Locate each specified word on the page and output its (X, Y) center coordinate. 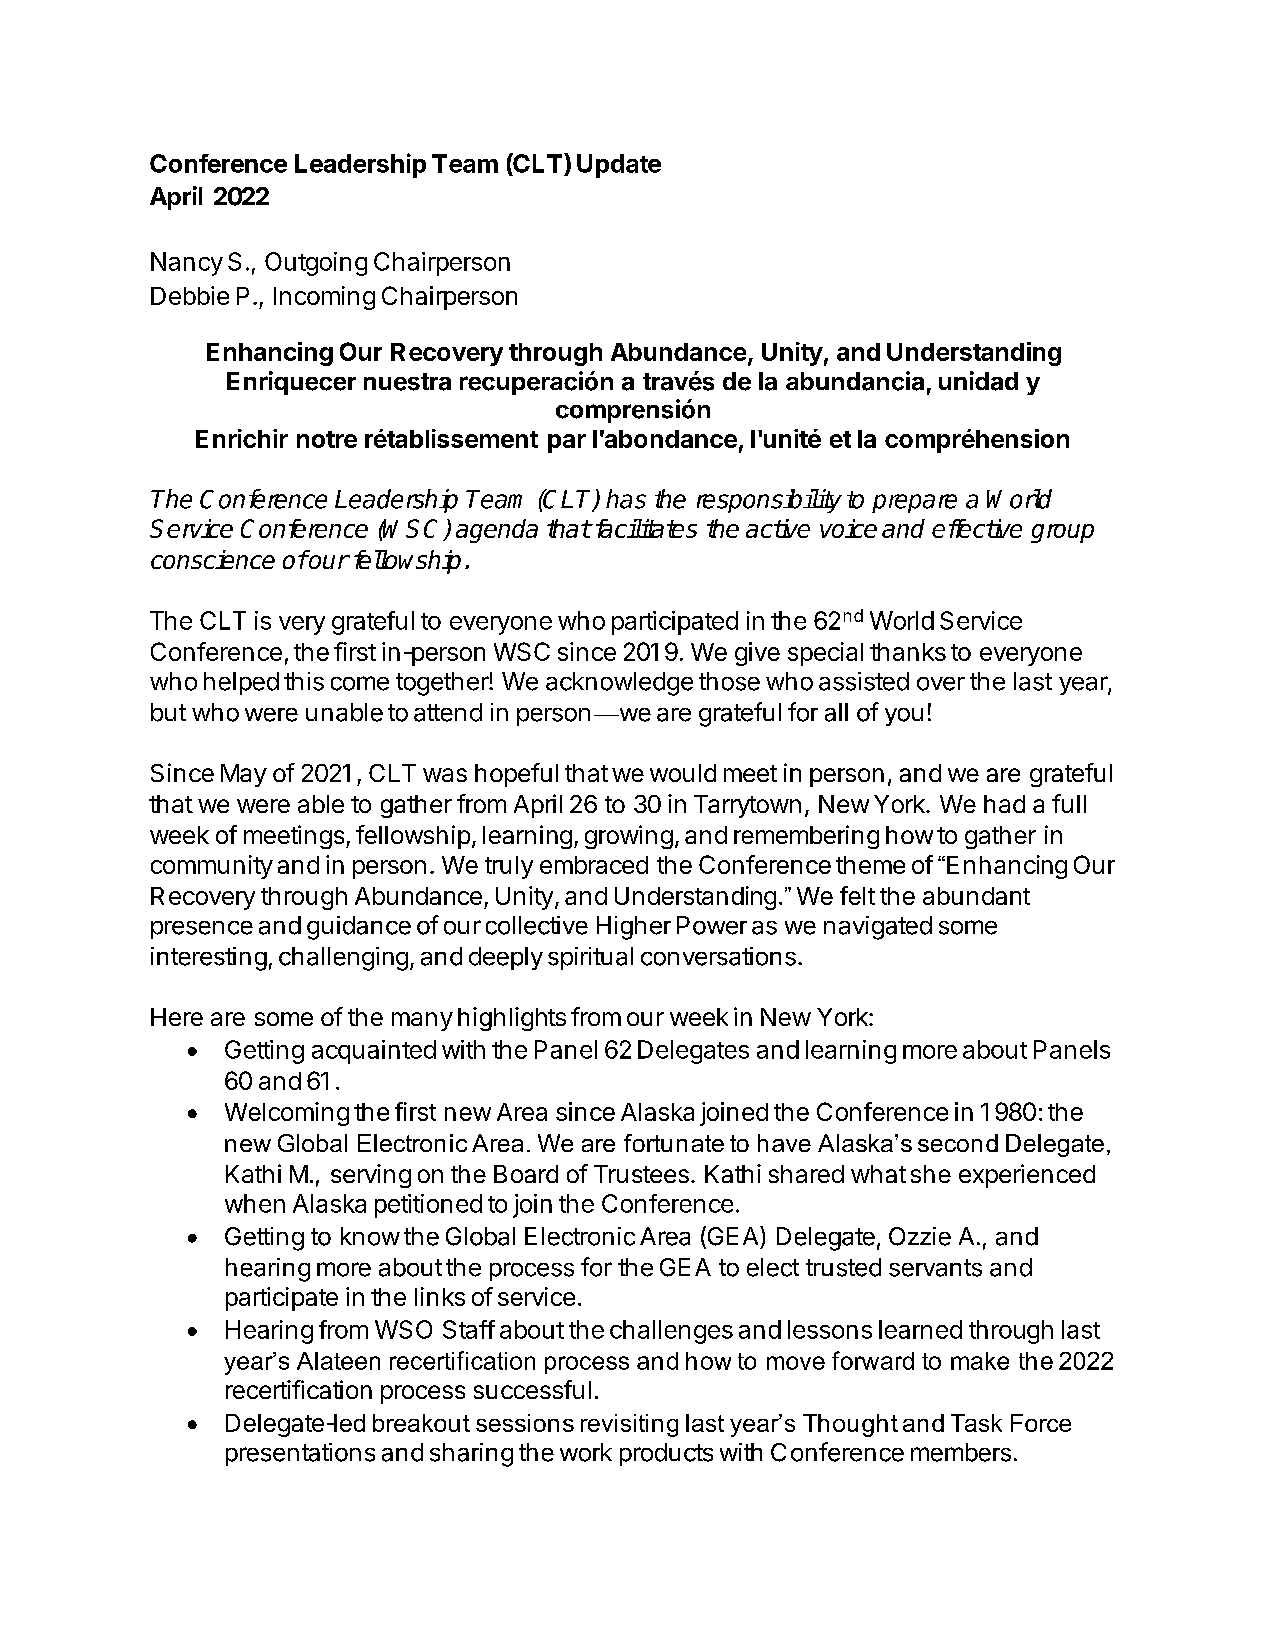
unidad (978, 381)
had (1004, 804)
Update (619, 166)
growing (629, 837)
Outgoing (316, 264)
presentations (300, 1454)
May (244, 775)
